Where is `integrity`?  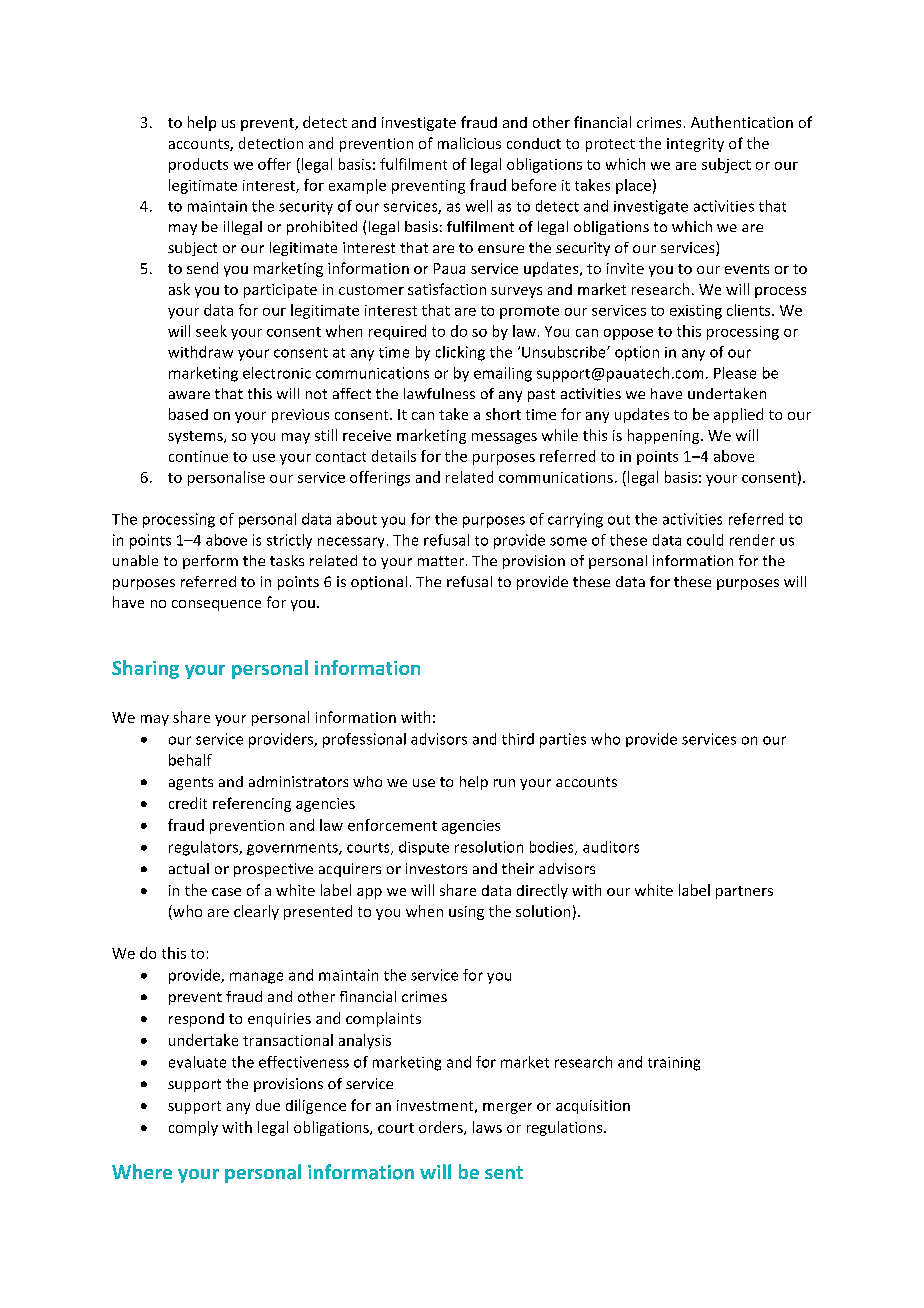
integrity is located at coordinates (695, 145).
